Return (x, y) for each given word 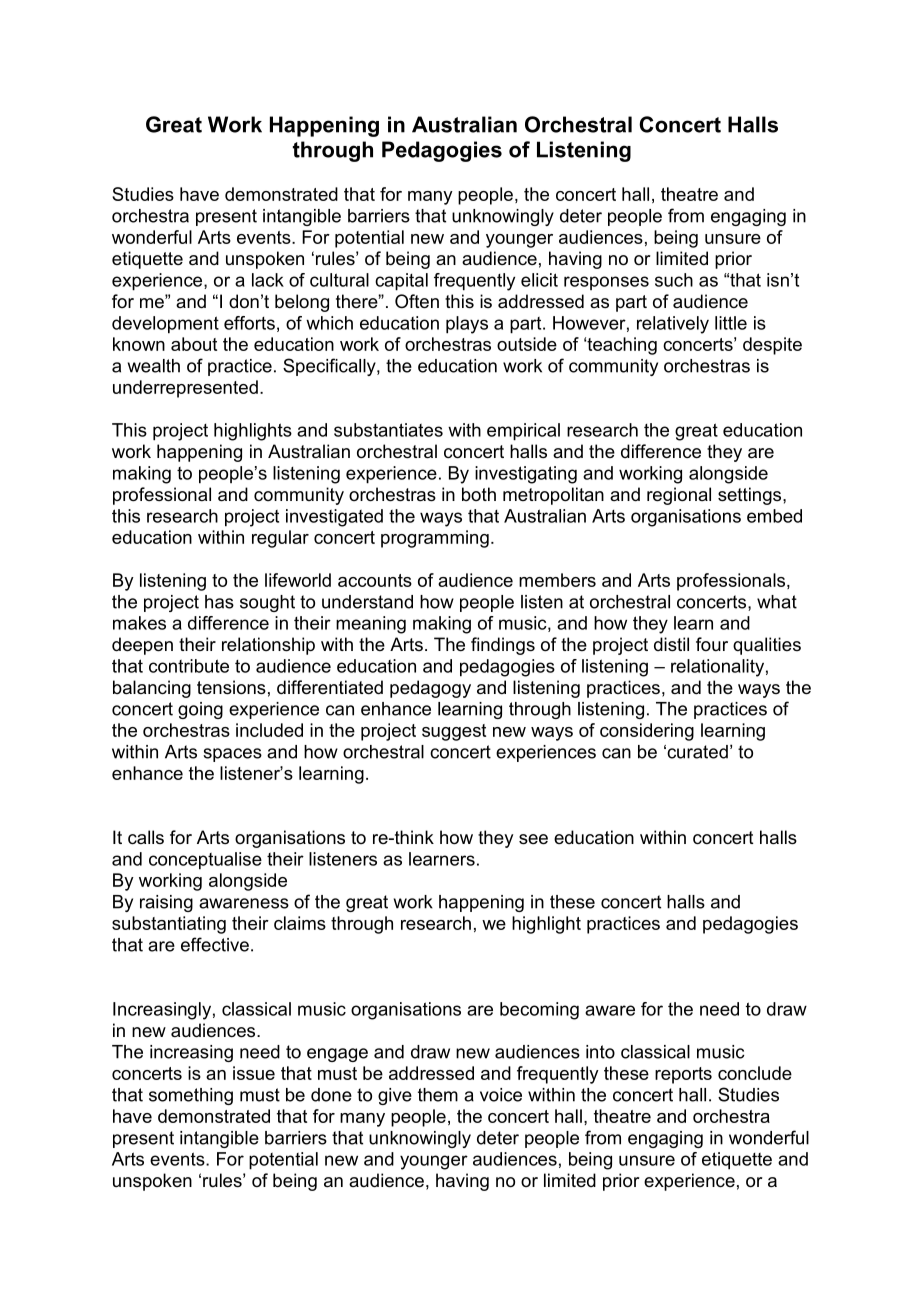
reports (683, 1075)
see (533, 839)
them (438, 1095)
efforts (249, 323)
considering (647, 732)
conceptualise (205, 861)
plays (467, 325)
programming (435, 539)
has (219, 602)
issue (254, 1073)
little (731, 323)
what (777, 602)
